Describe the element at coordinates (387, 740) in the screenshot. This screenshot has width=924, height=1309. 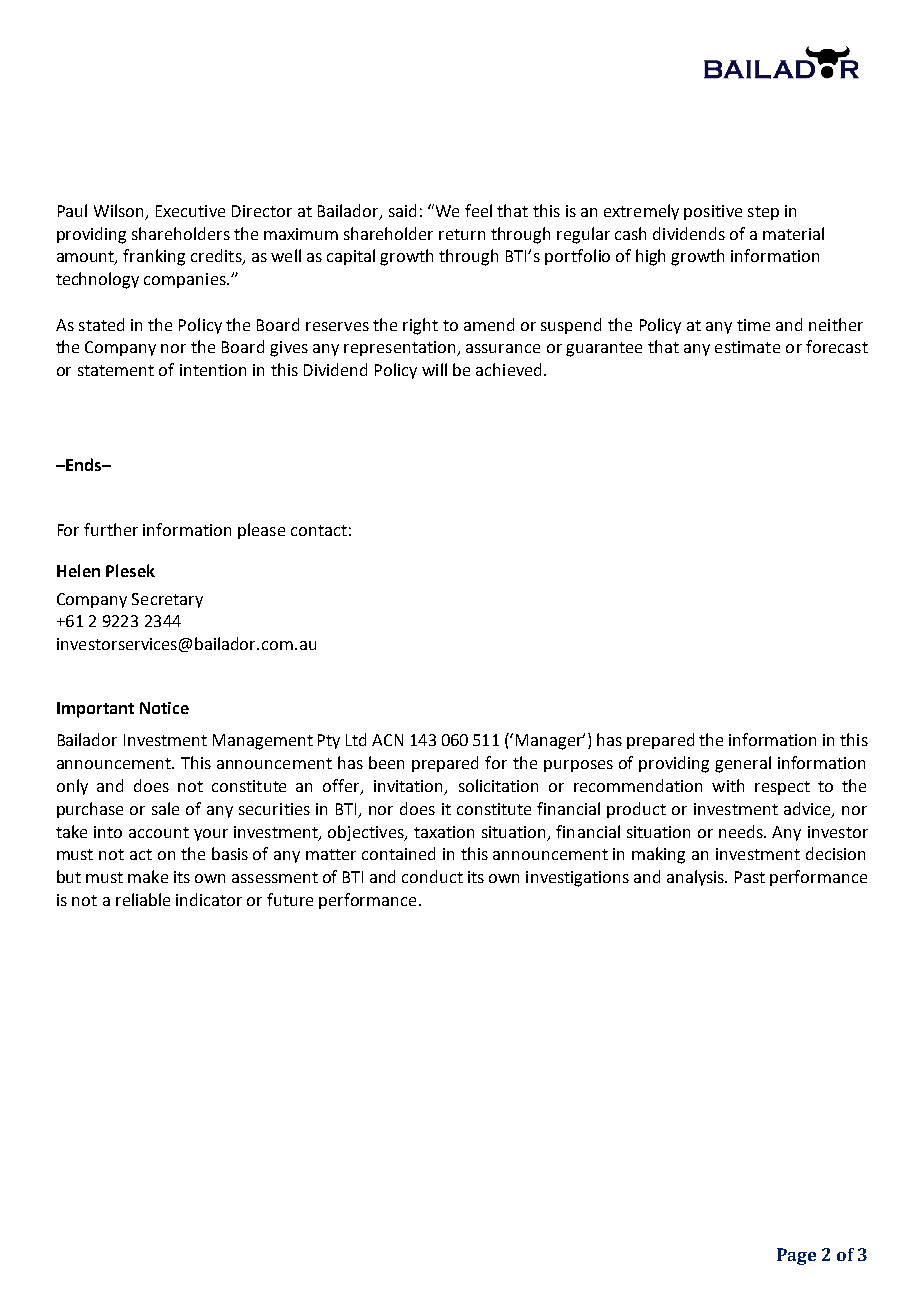
I see `ACN` at that location.
